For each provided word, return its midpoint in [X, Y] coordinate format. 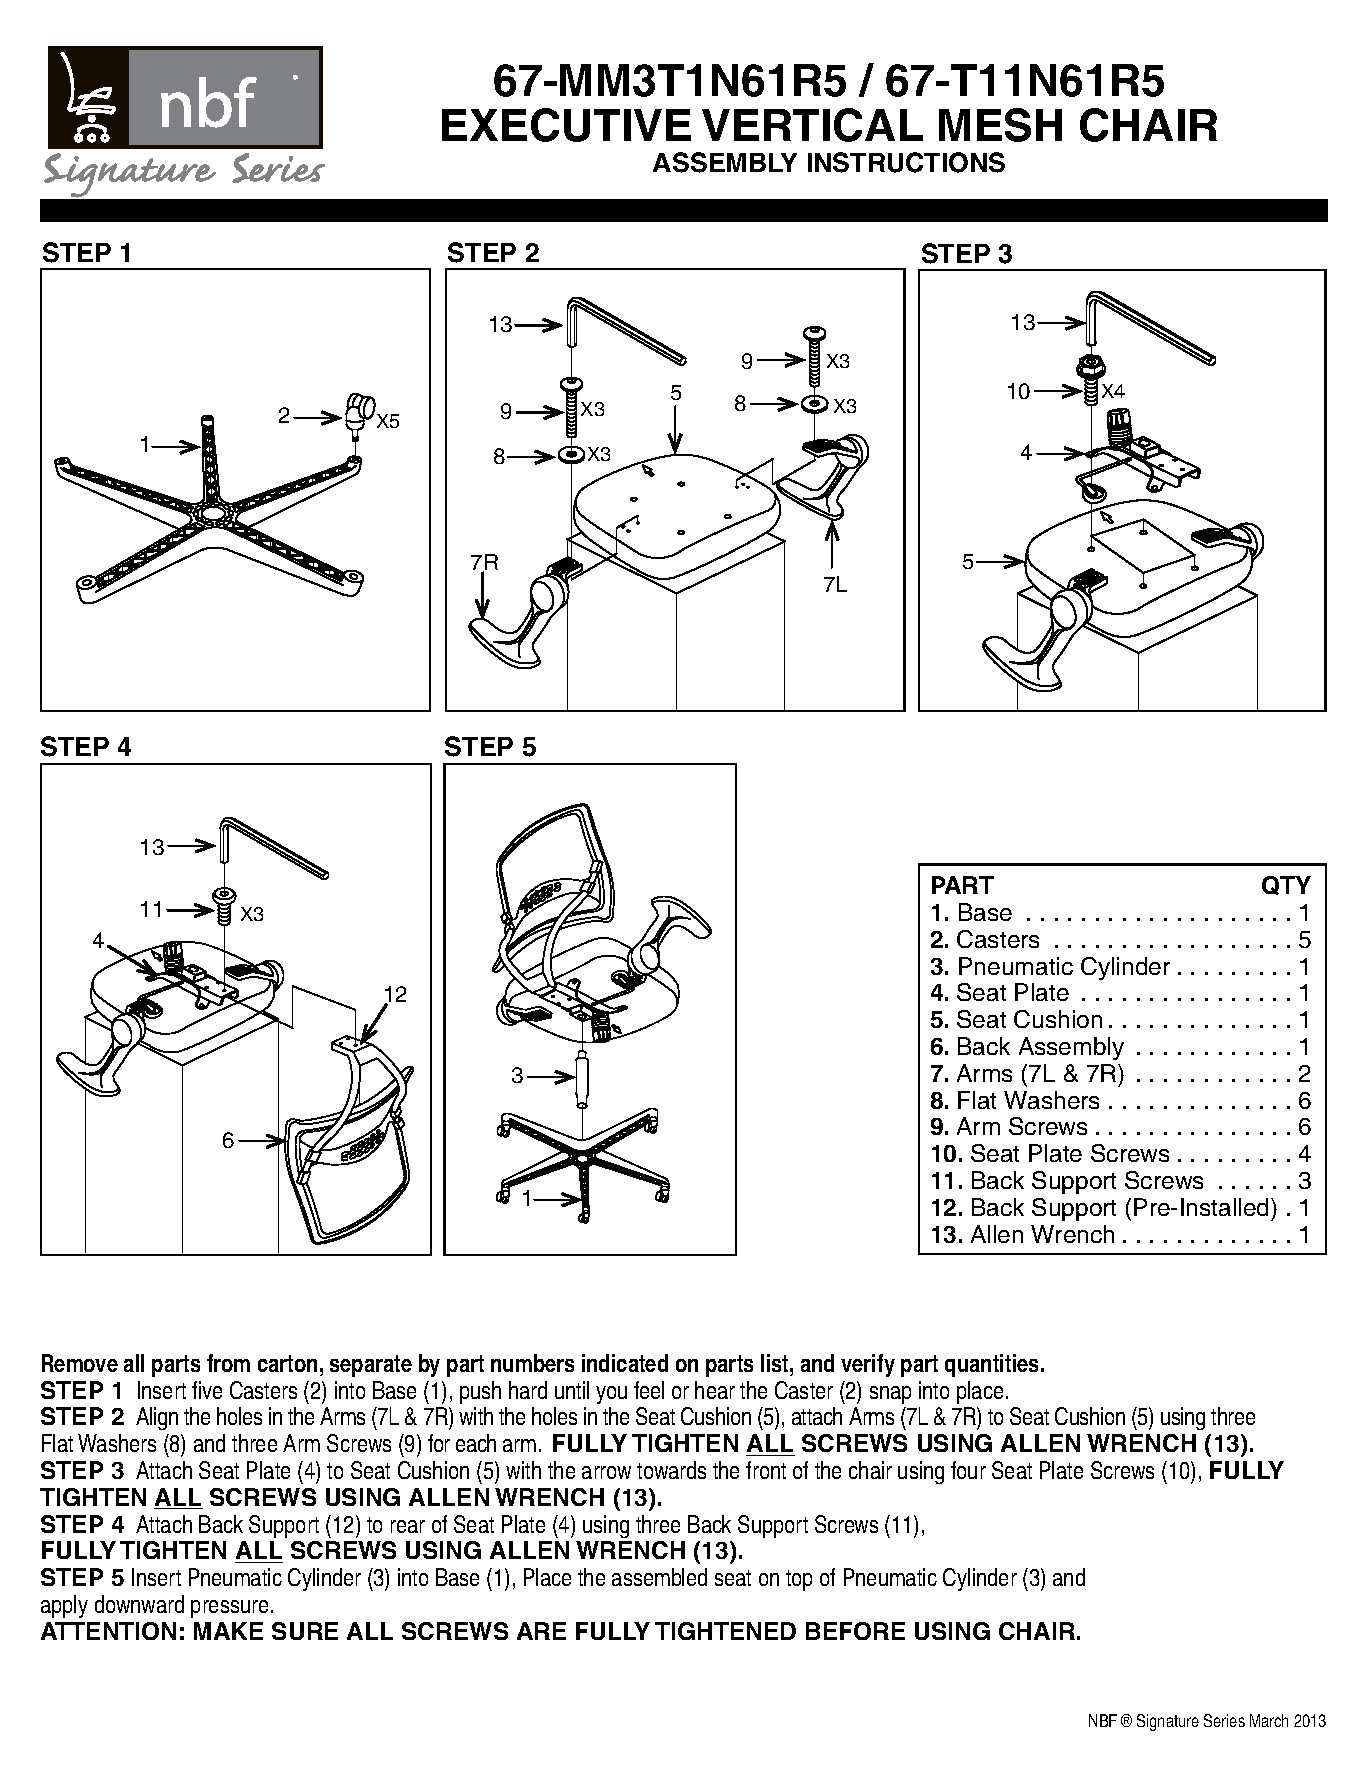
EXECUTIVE [566, 125]
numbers [532, 1363]
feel [649, 1390]
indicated [625, 1363]
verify [868, 1365]
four [968, 1470]
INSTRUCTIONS [906, 162]
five [207, 1390]
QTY [1286, 885]
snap [890, 1395]
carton [287, 1363]
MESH [1000, 125]
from [228, 1363]
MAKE [228, 1631]
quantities [993, 1365]
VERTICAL [812, 125]
